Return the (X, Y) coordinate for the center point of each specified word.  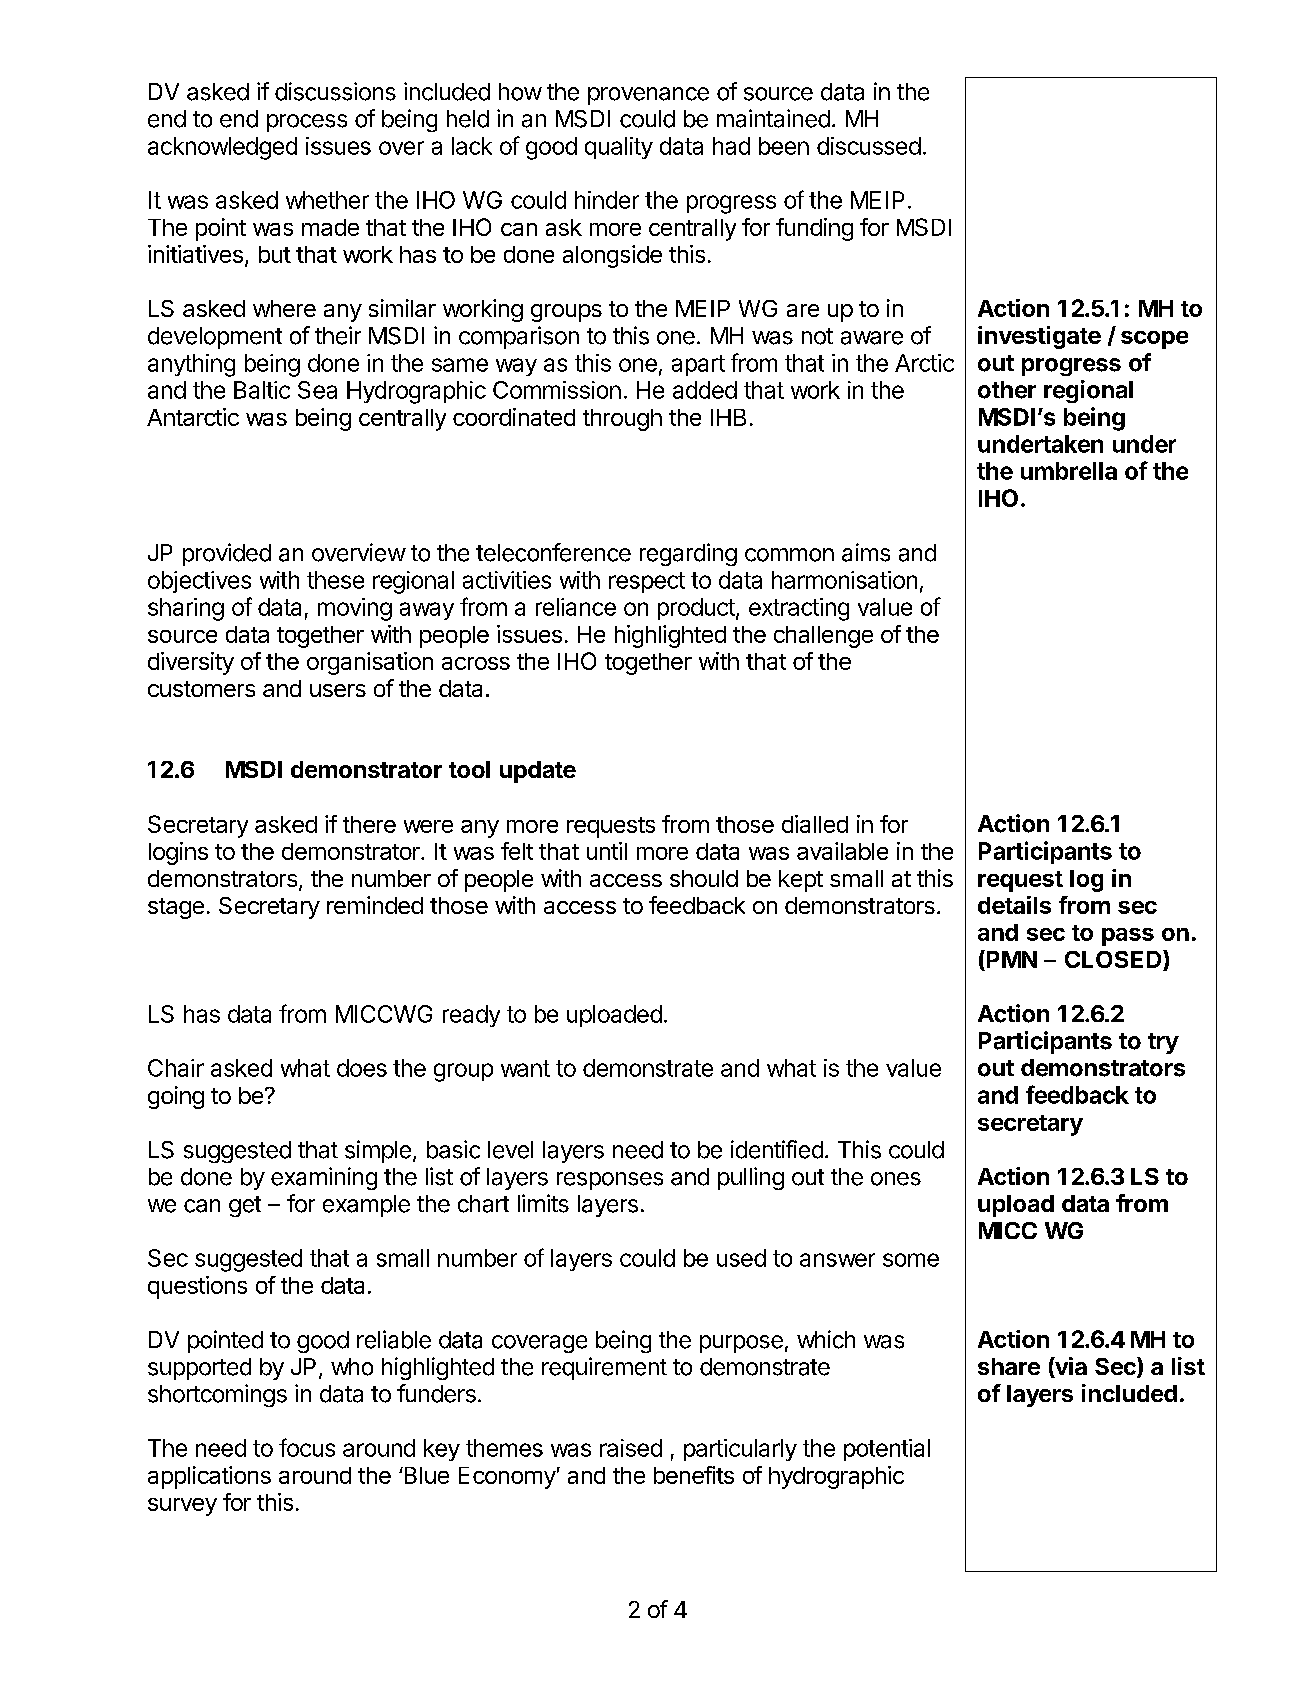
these (335, 580)
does (362, 1068)
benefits (694, 1475)
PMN (1010, 959)
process (307, 123)
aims (866, 552)
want (525, 1068)
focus (307, 1447)
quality (619, 148)
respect (647, 582)
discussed (869, 146)
